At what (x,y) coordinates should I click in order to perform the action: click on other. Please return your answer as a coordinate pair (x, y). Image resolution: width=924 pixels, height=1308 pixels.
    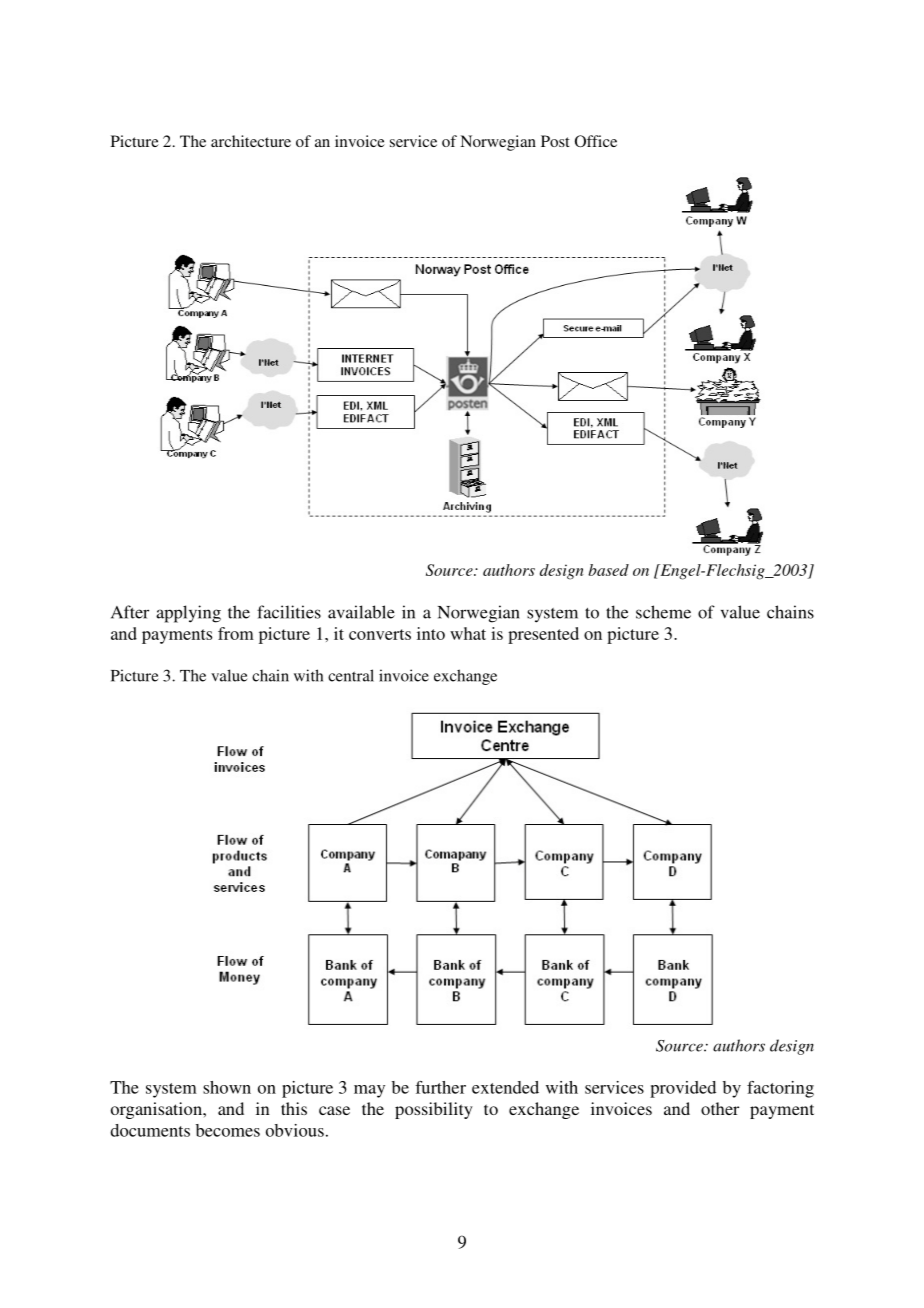
    Looking at the image, I should click on (720, 1108).
